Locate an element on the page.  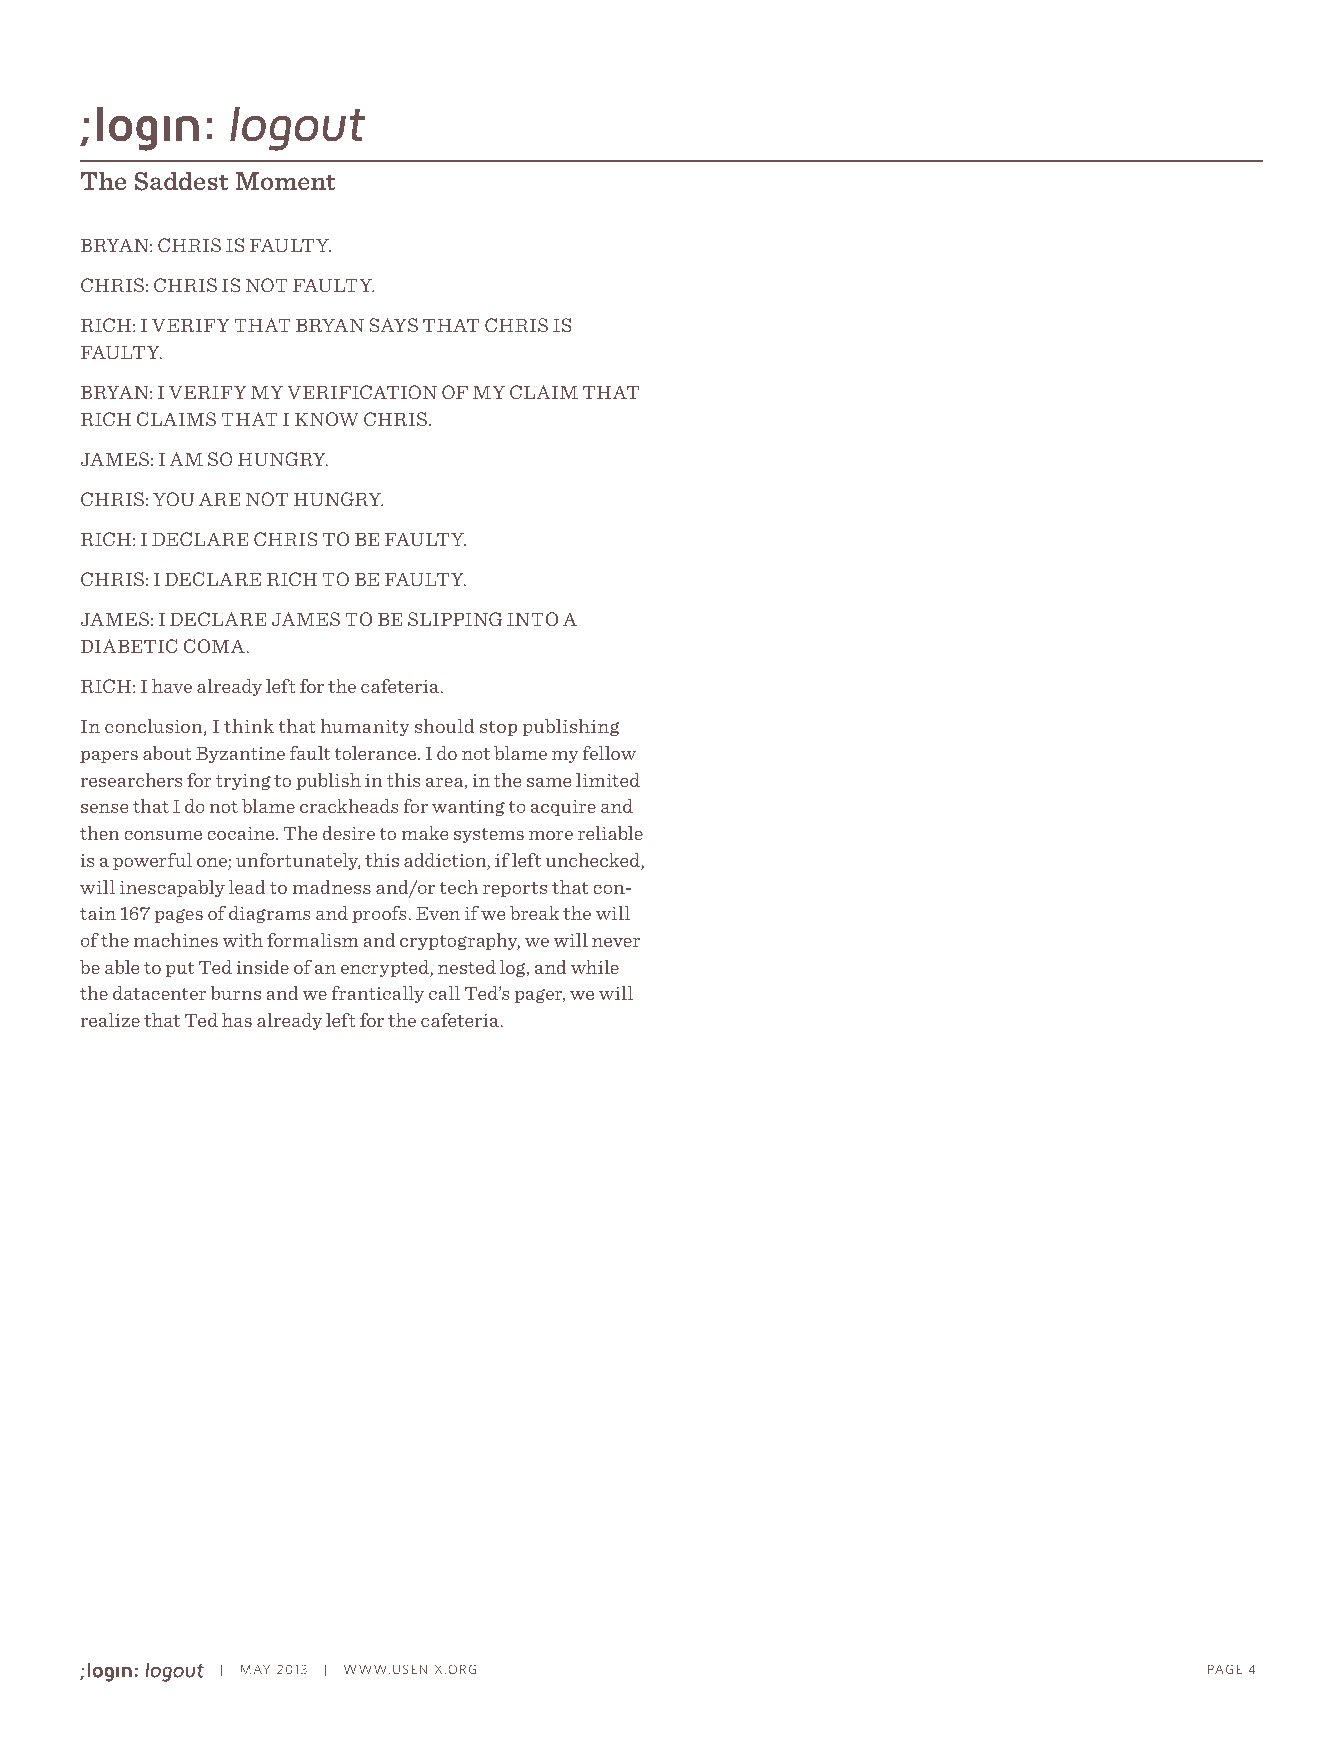
while is located at coordinates (595, 967).
